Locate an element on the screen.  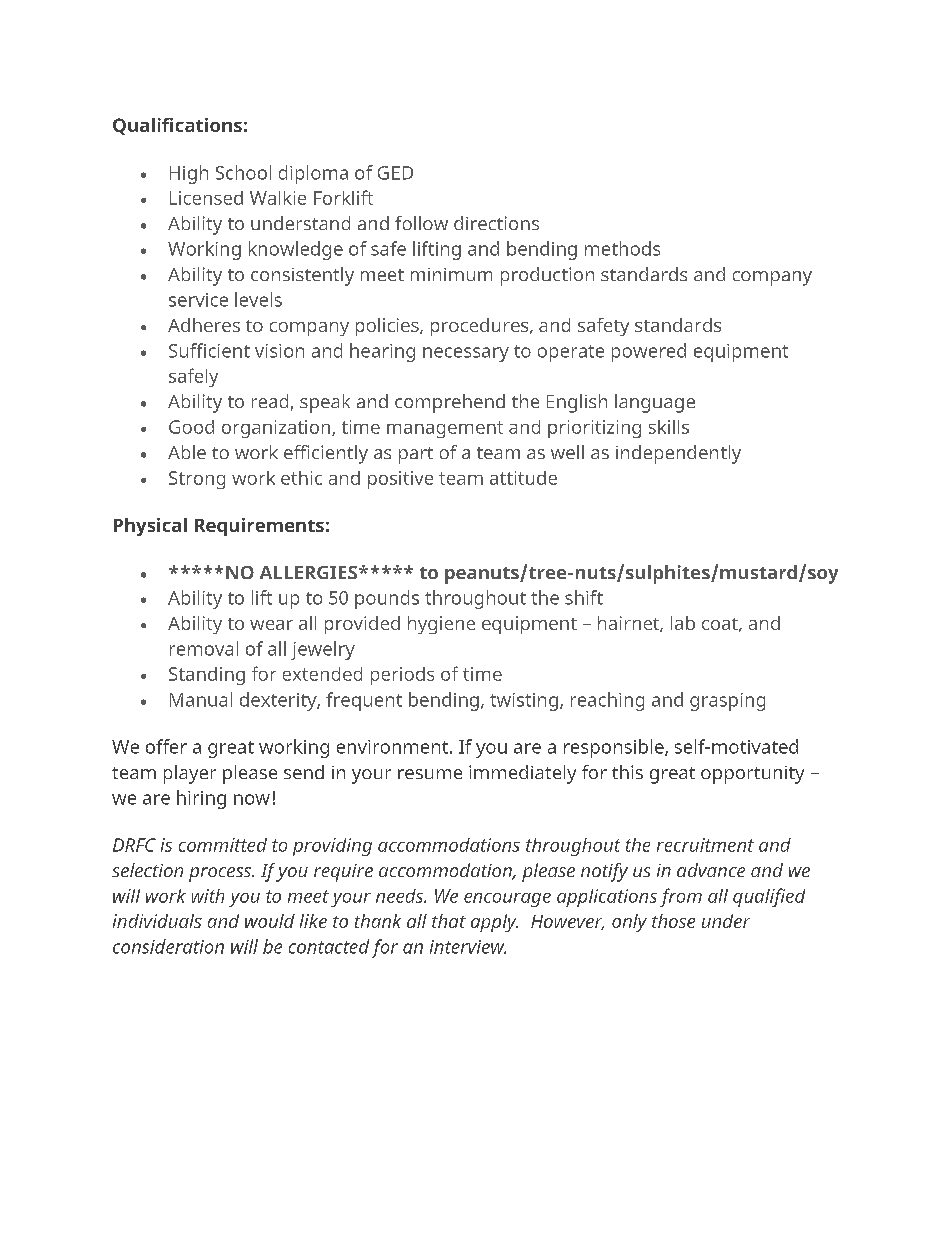
GED is located at coordinates (395, 173).
